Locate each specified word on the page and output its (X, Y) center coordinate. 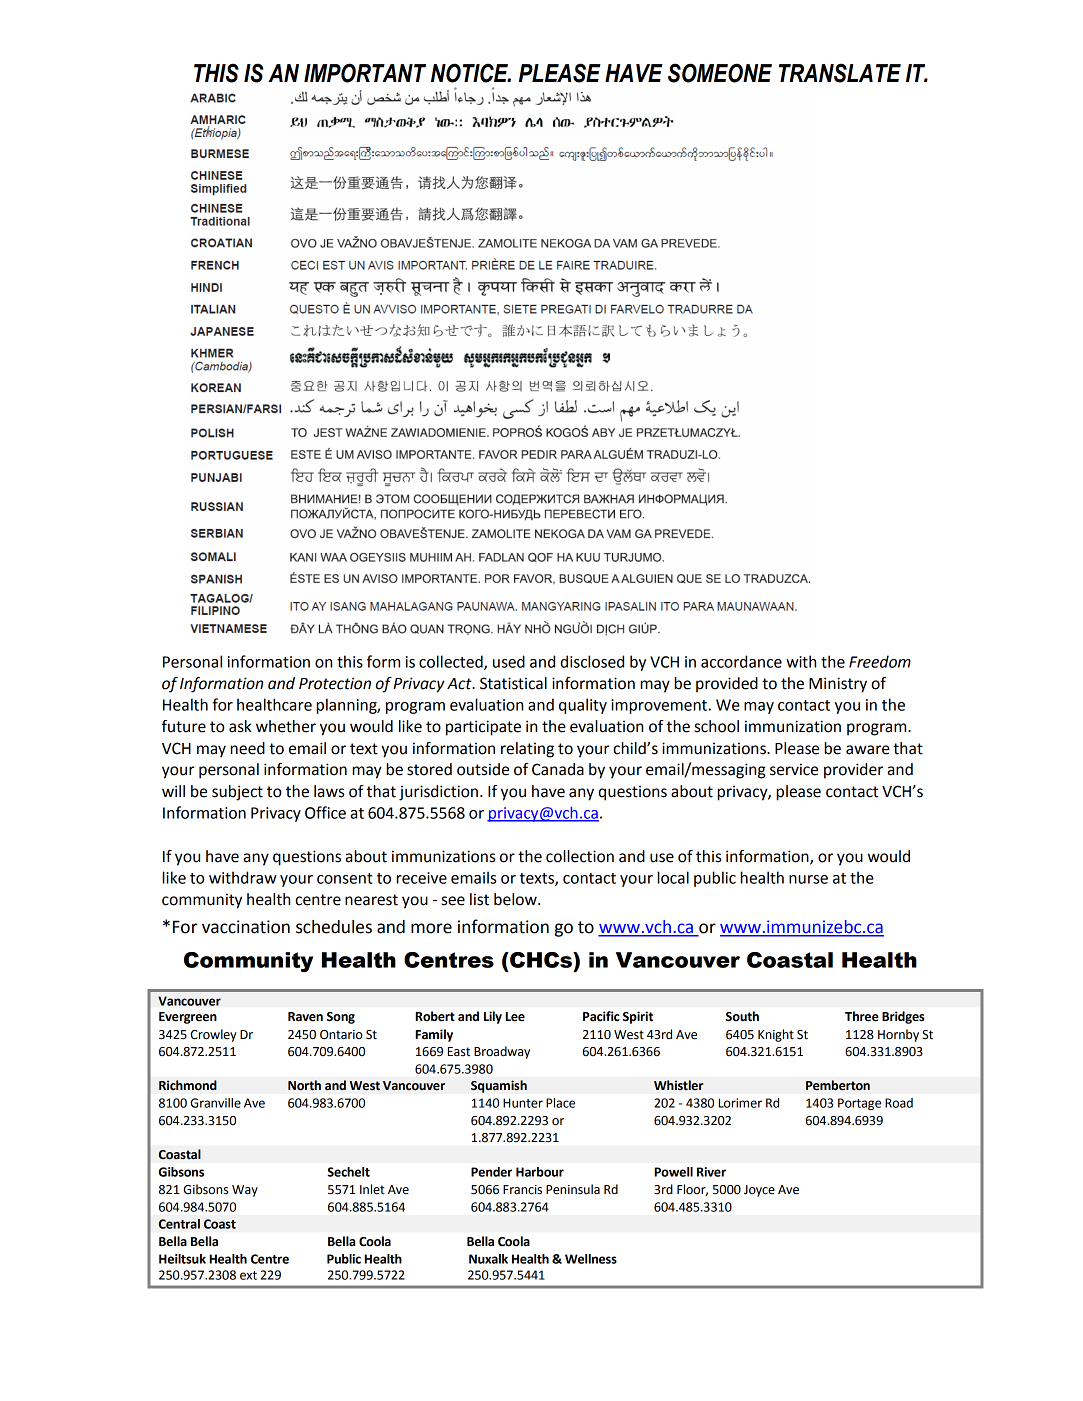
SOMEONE (720, 73)
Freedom (880, 661)
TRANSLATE (840, 73)
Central (179, 1224)
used (509, 661)
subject (237, 793)
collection (580, 856)
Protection (335, 683)
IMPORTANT (365, 73)
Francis (522, 1190)
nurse (808, 879)
